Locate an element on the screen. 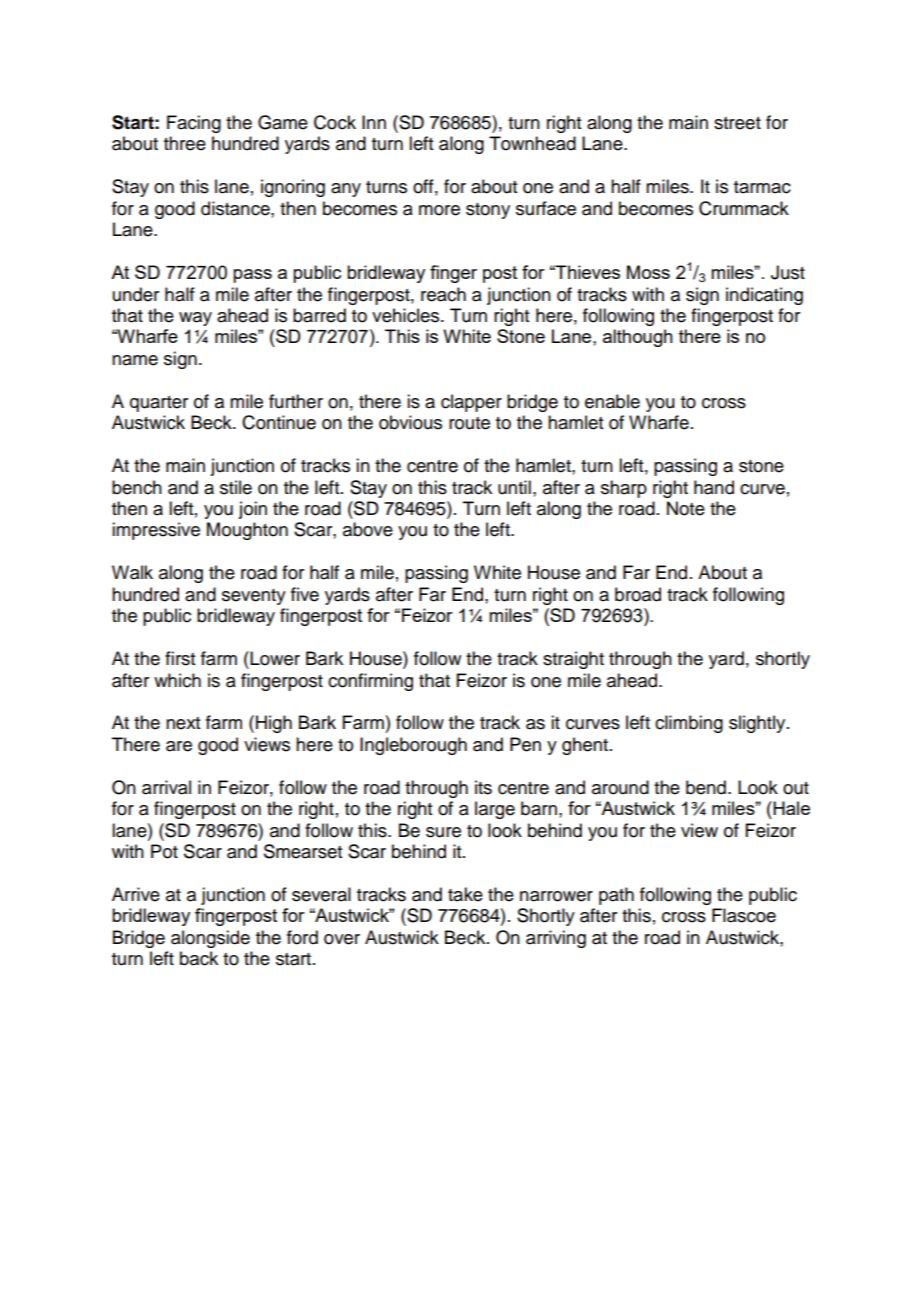  impressive is located at coordinates (156, 531).
